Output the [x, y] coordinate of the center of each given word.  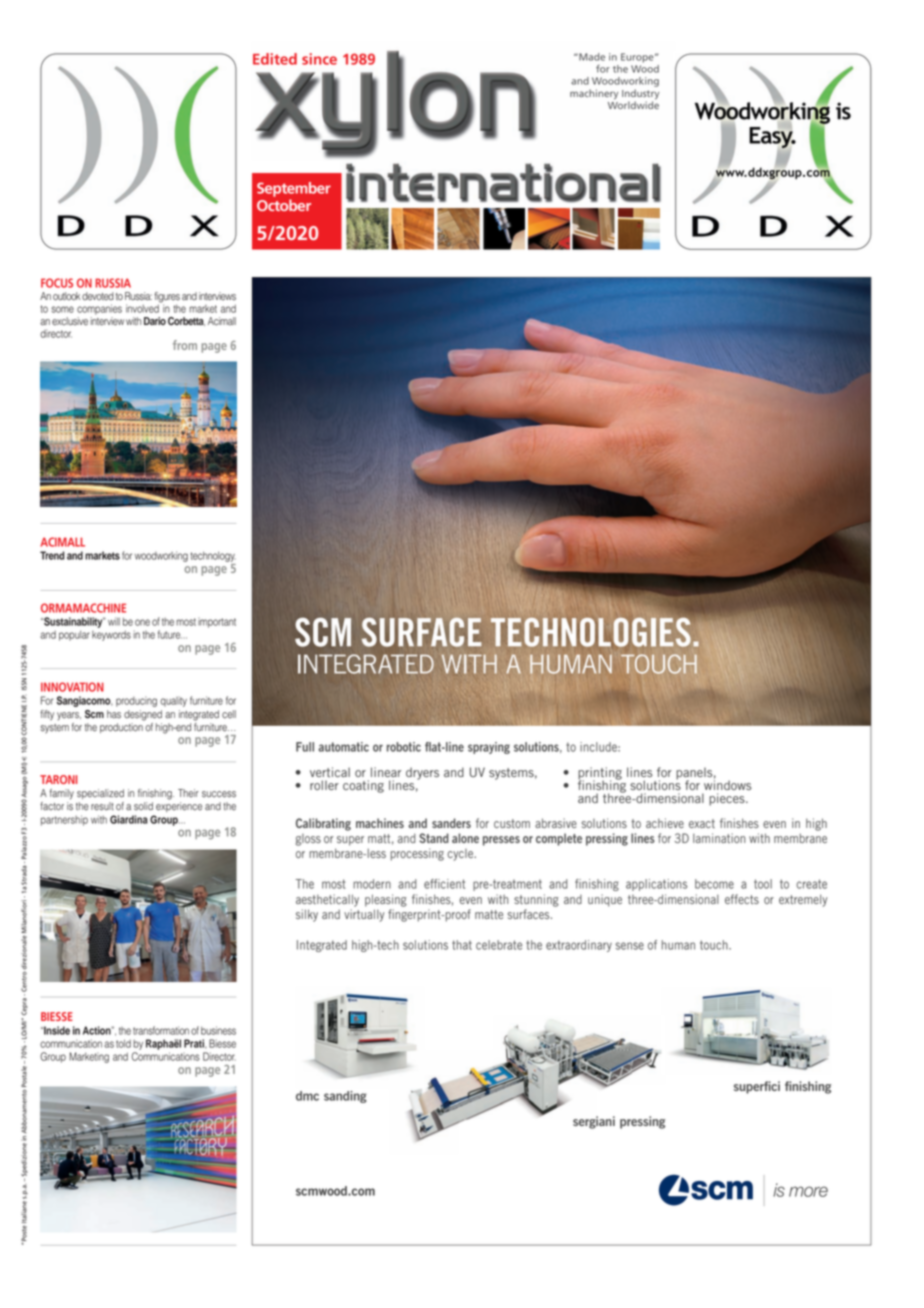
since [319, 59]
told [123, 1043]
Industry [640, 94]
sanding [345, 1097]
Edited [275, 59]
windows [728, 784]
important [217, 623]
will [114, 621]
